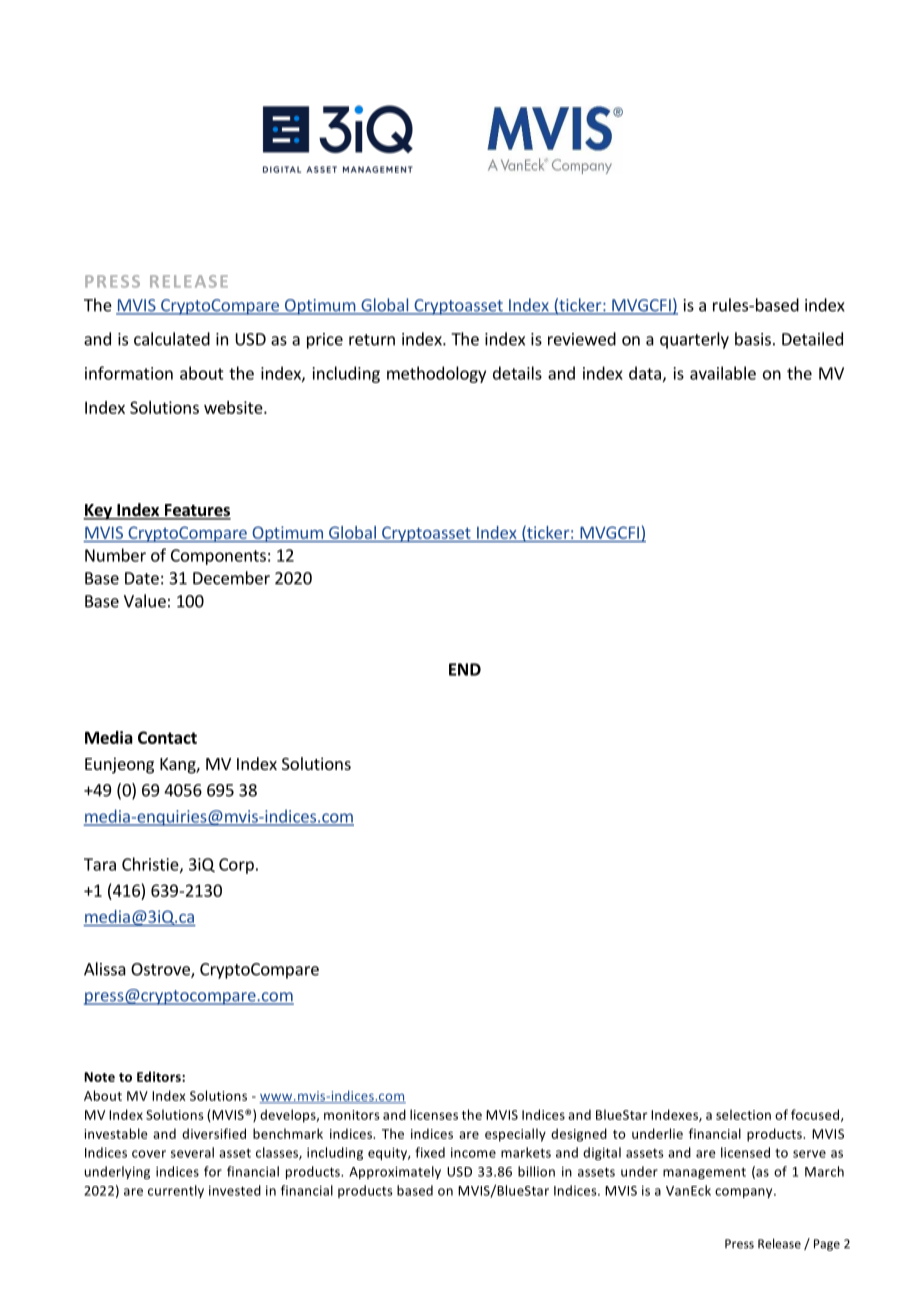  I want to click on Corp, so click(236, 866).
